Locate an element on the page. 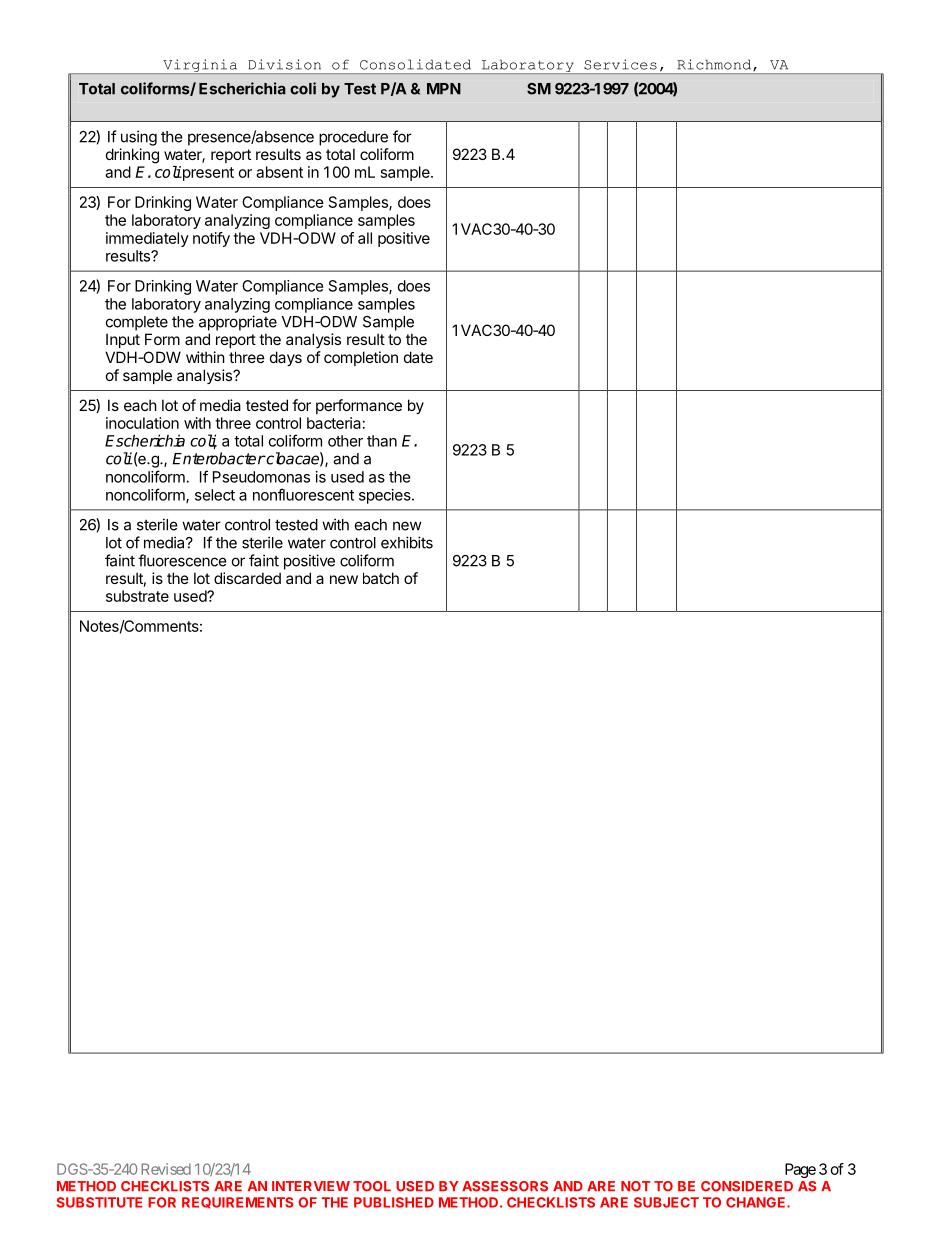 The image size is (952, 1233). MPN is located at coordinates (444, 89).
